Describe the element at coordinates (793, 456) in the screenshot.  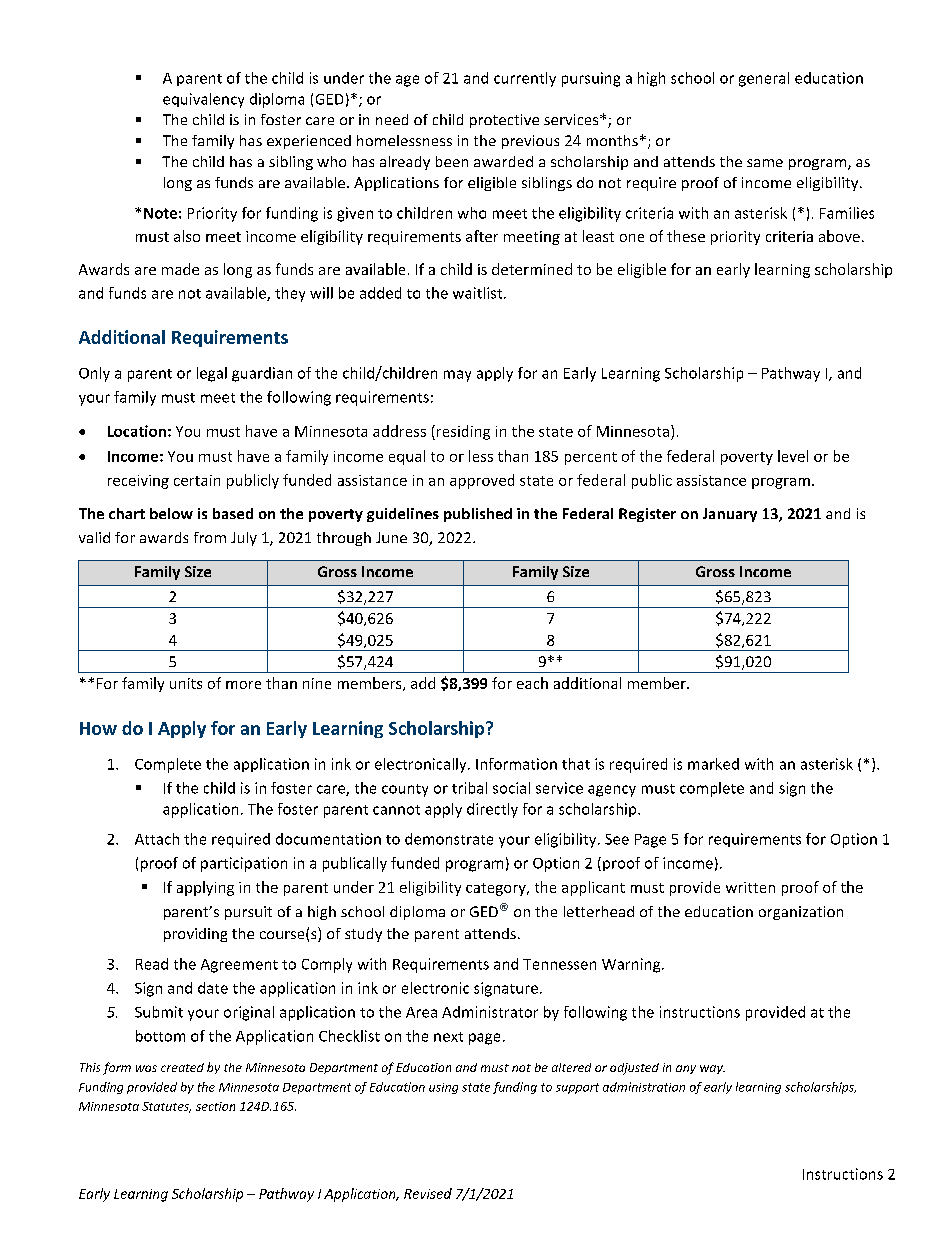
I see `level` at that location.
